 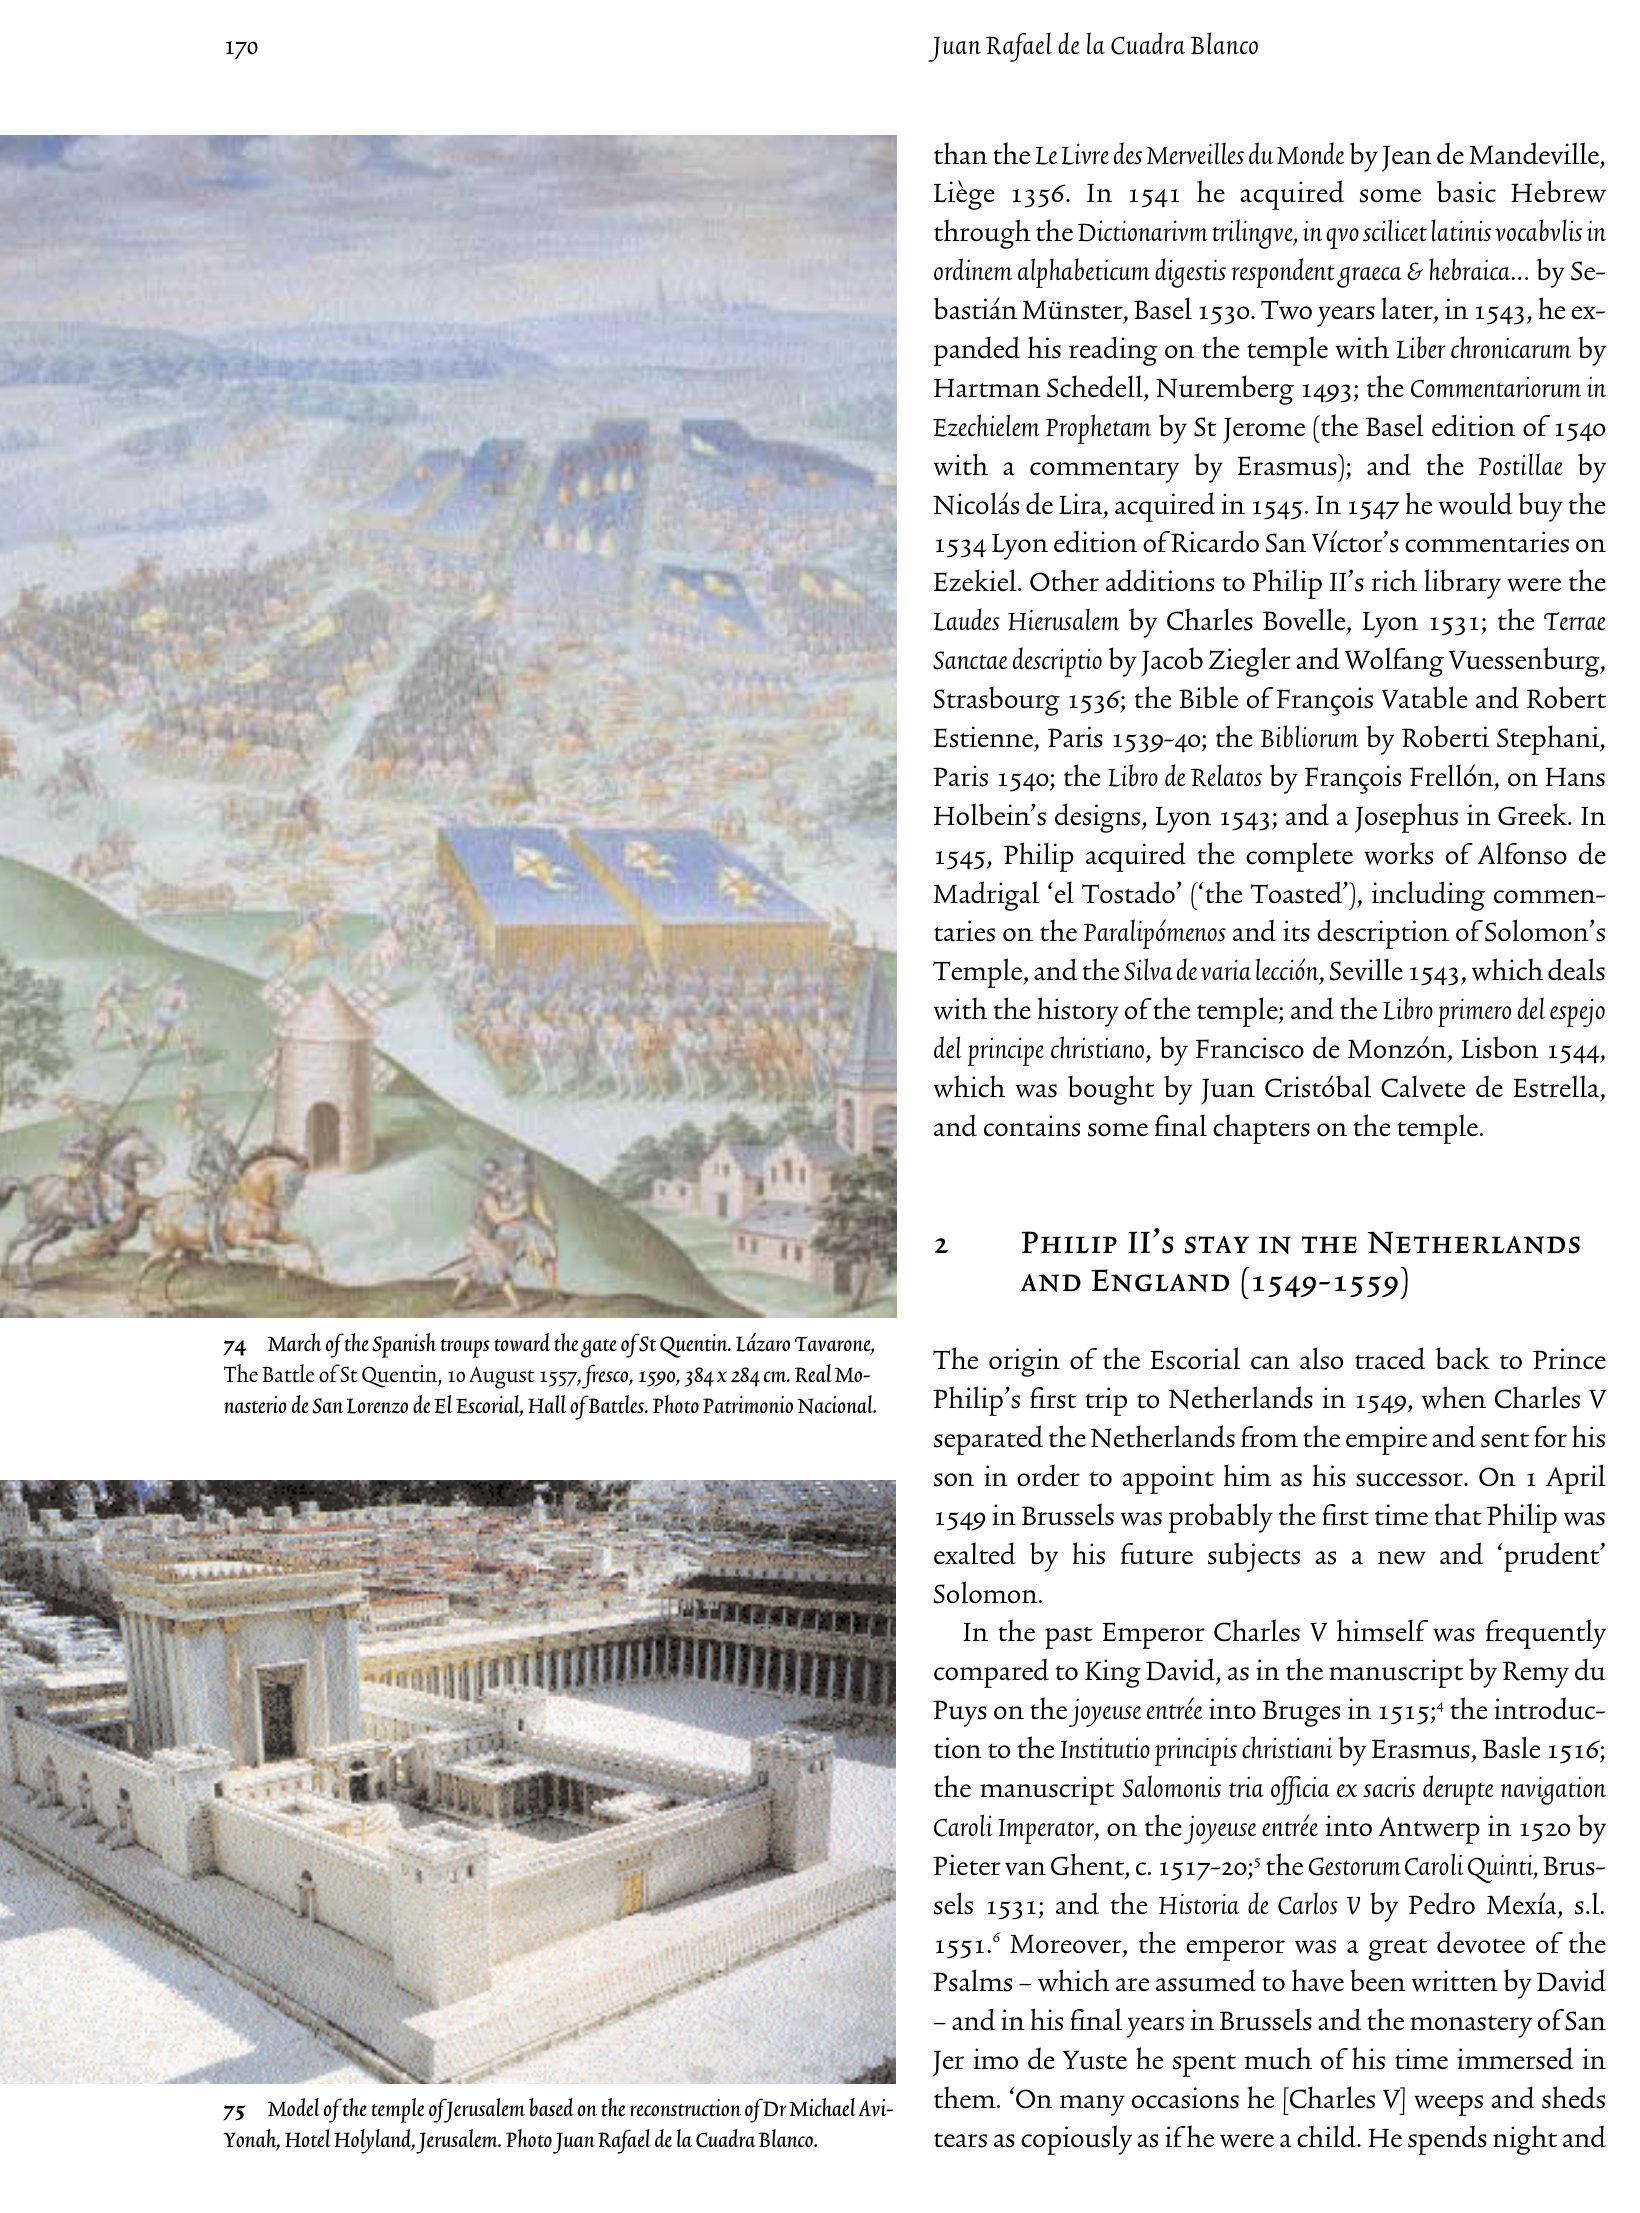 What do you see at coordinates (1466, 191) in the screenshot?
I see `basic` at bounding box center [1466, 191].
